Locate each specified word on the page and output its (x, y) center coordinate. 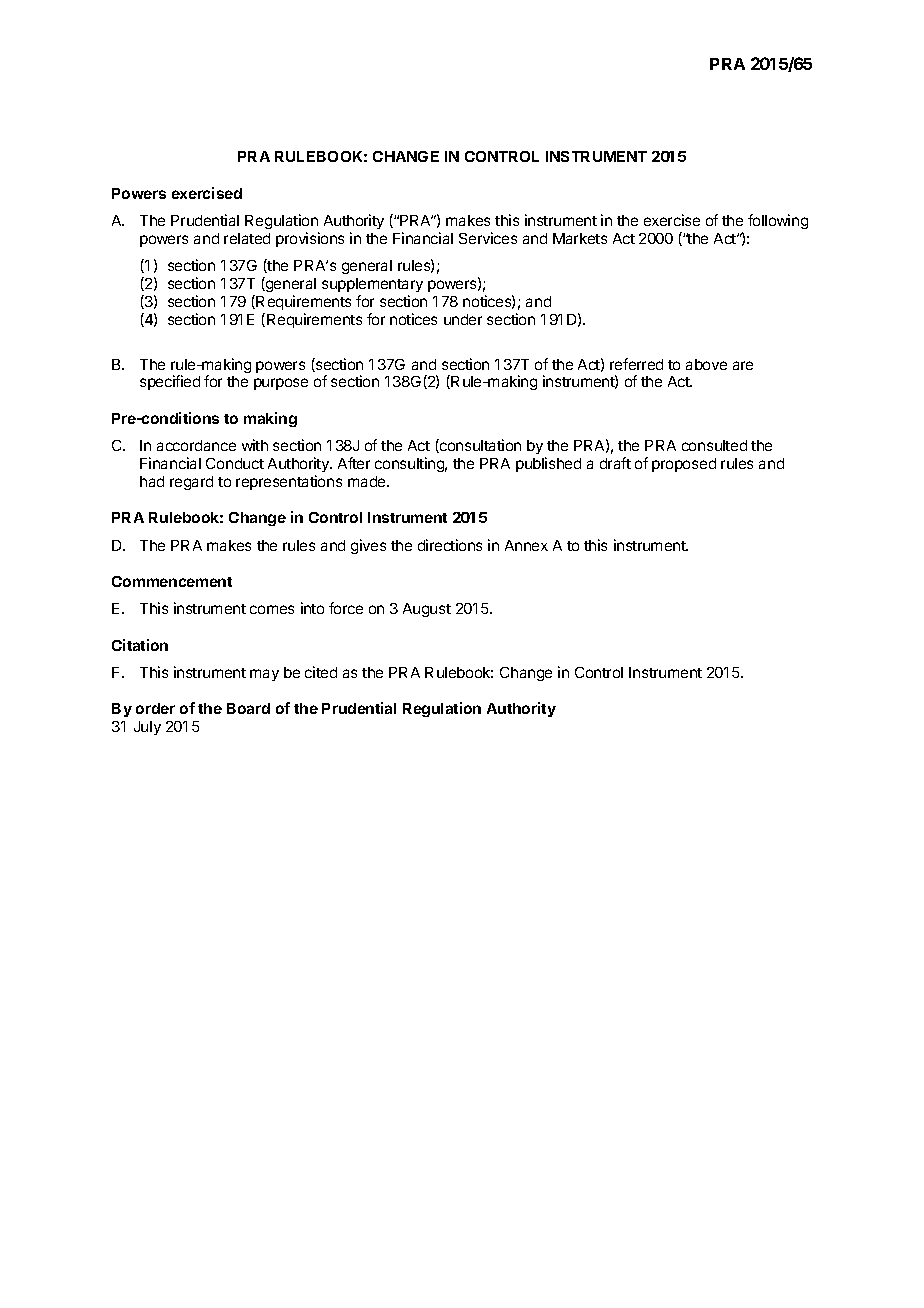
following (778, 221)
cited (321, 672)
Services (488, 238)
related (247, 238)
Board (248, 708)
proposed (684, 465)
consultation (479, 446)
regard (191, 483)
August (427, 610)
